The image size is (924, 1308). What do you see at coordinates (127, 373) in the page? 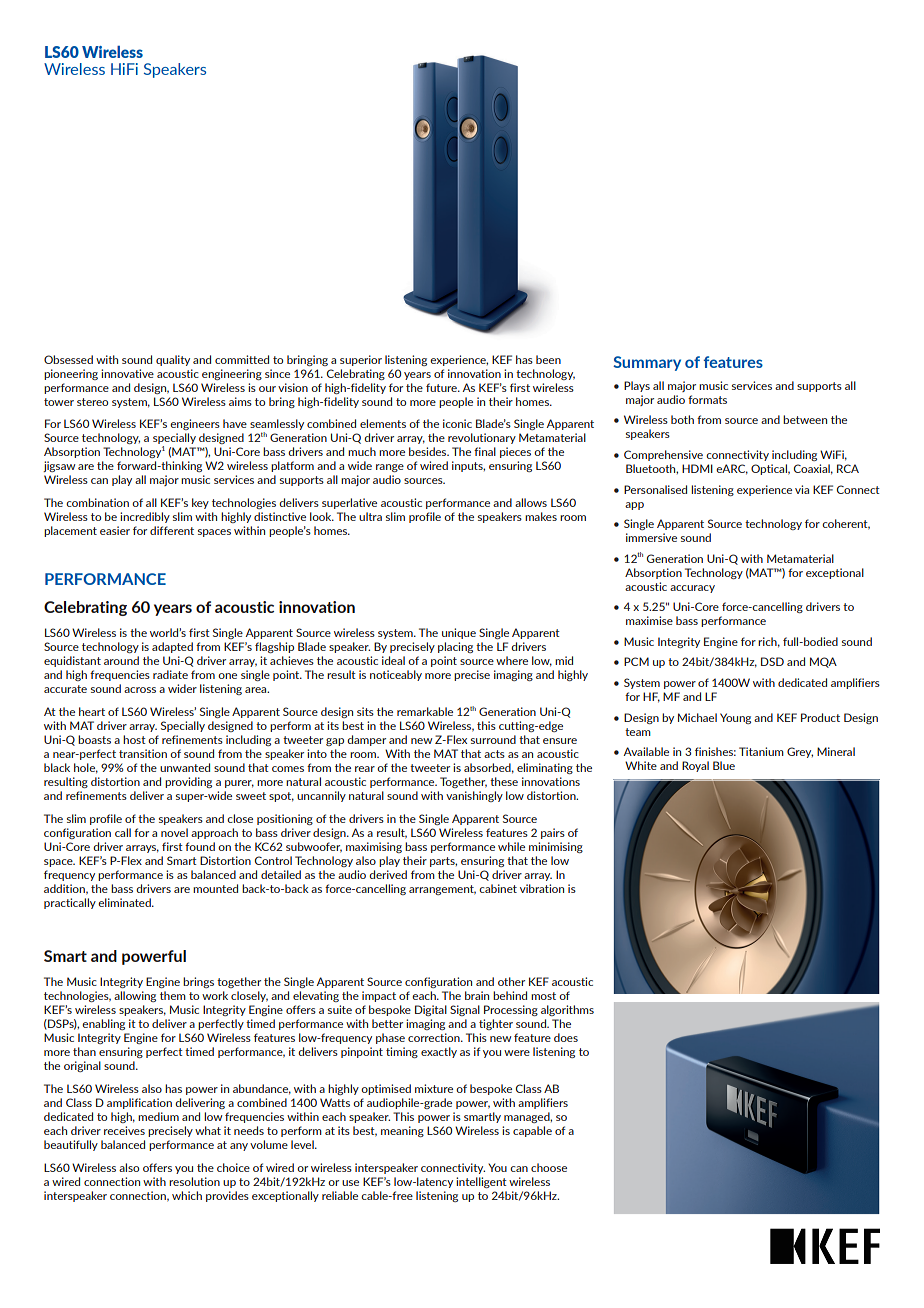
I see `innovative` at bounding box center [127, 373].
